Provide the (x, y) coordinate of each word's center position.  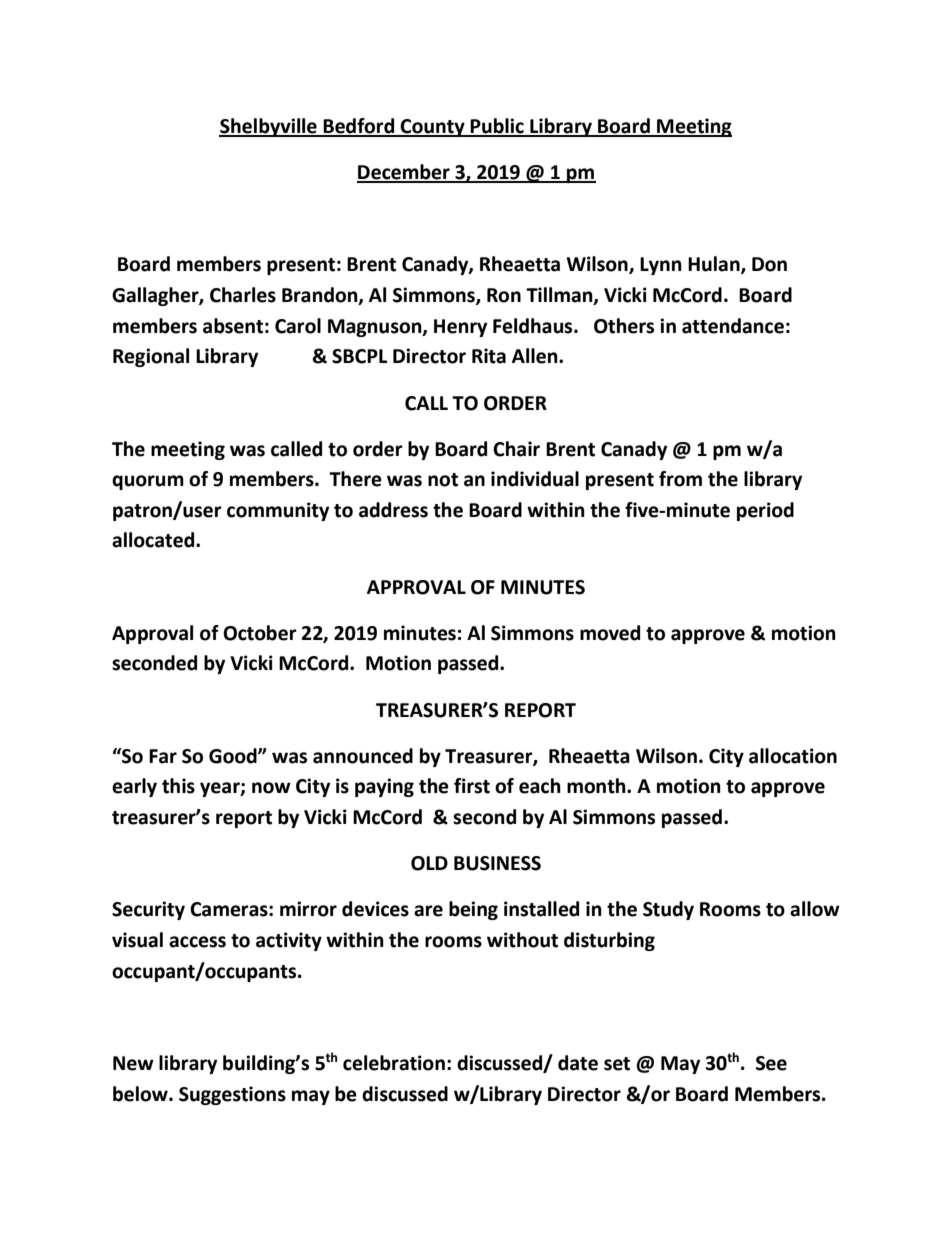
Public (497, 127)
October (260, 633)
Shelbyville (269, 127)
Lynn (661, 266)
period (765, 511)
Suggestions (232, 1095)
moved (610, 633)
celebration (394, 1063)
